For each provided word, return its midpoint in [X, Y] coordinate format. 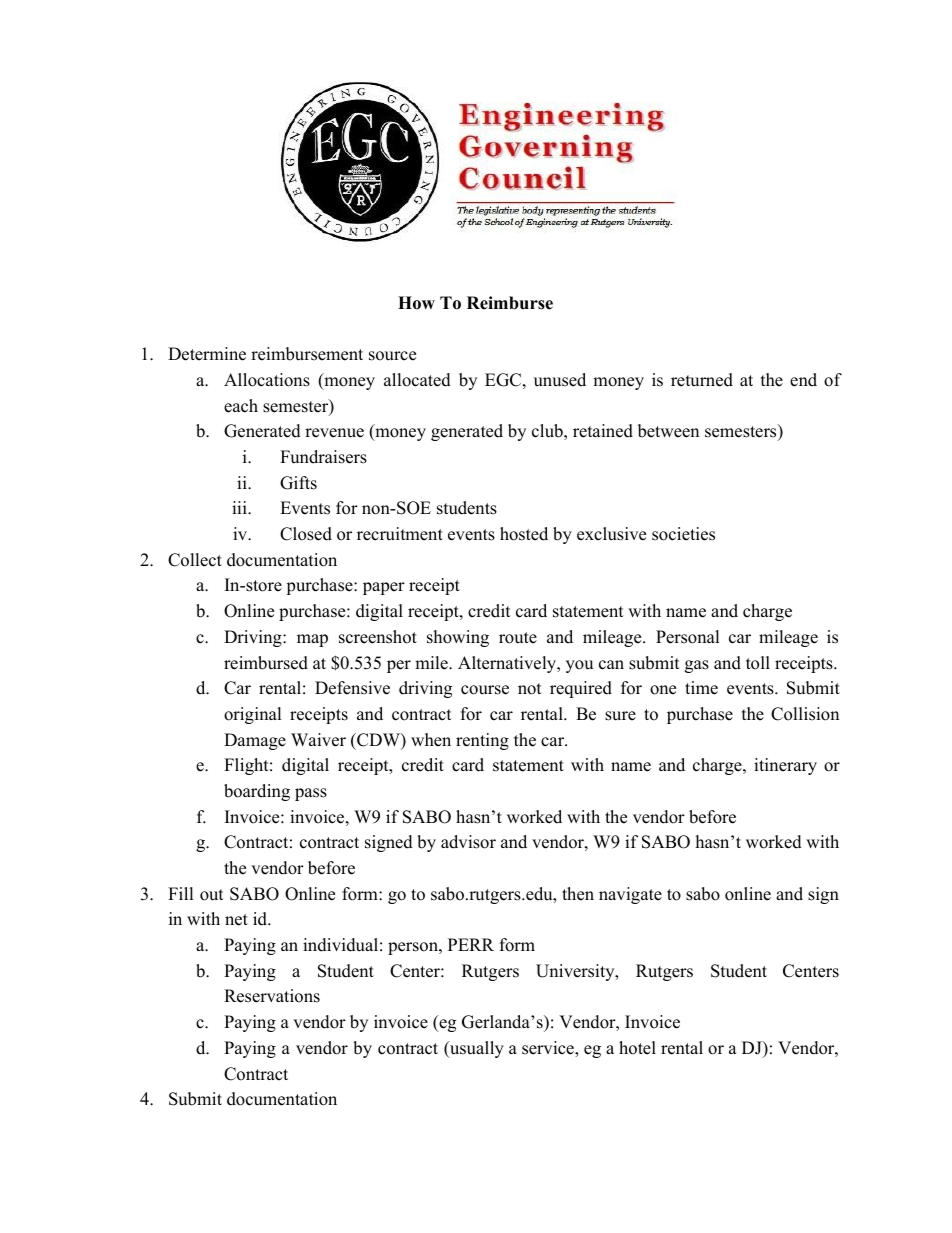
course [485, 690]
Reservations [272, 996]
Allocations [267, 380]
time [701, 688]
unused [560, 380]
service [549, 1049]
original [253, 715]
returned [702, 380]
